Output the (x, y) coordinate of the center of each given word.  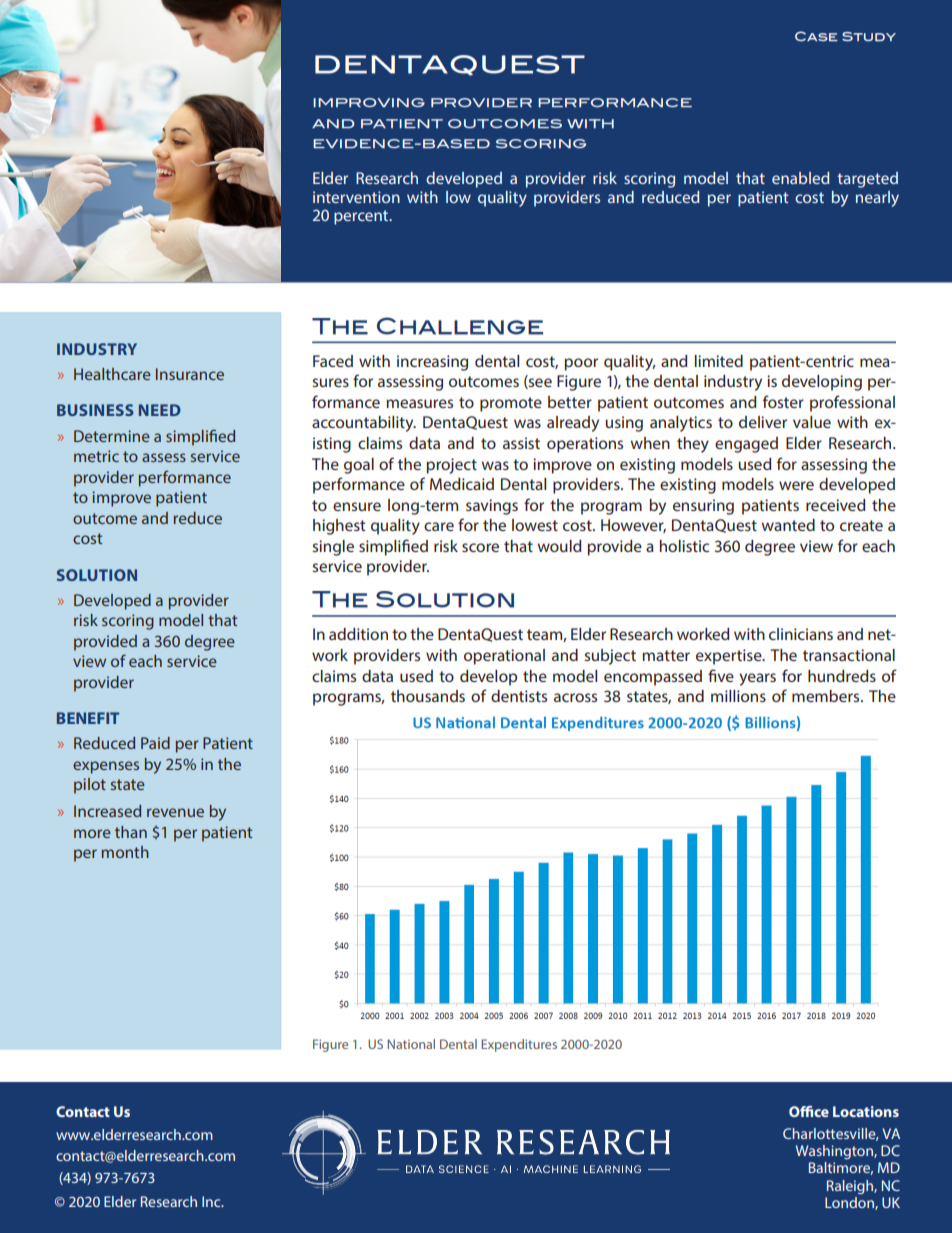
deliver (763, 422)
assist (521, 443)
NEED (160, 410)
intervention (356, 197)
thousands (428, 696)
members (827, 696)
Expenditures (519, 1045)
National (411, 1044)
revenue (175, 812)
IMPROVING (369, 102)
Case (816, 36)
